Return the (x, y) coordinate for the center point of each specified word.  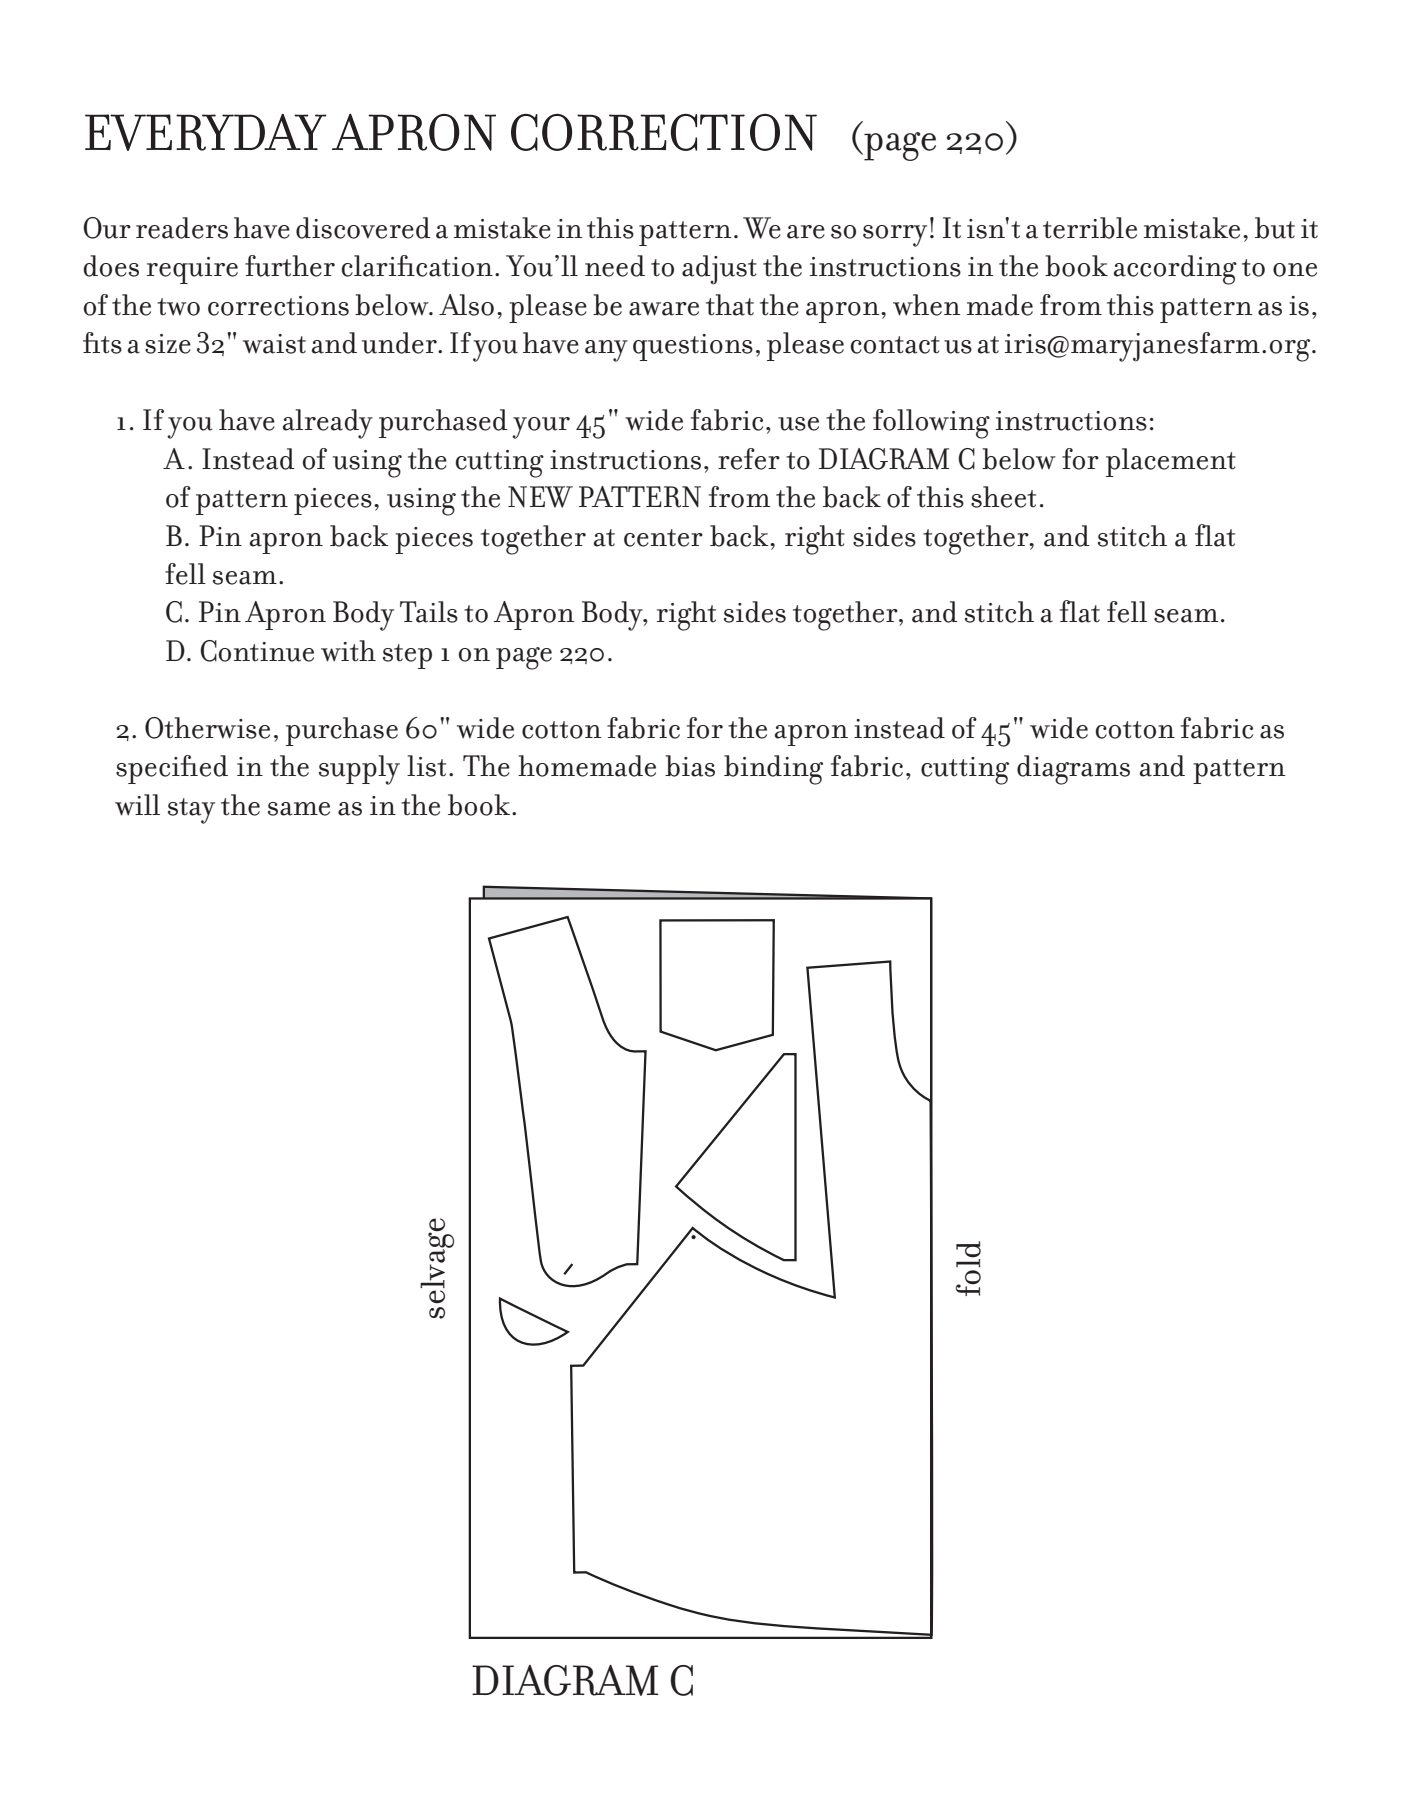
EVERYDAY (205, 132)
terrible (1090, 228)
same (299, 809)
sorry (895, 236)
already (328, 424)
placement (1171, 462)
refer (749, 459)
